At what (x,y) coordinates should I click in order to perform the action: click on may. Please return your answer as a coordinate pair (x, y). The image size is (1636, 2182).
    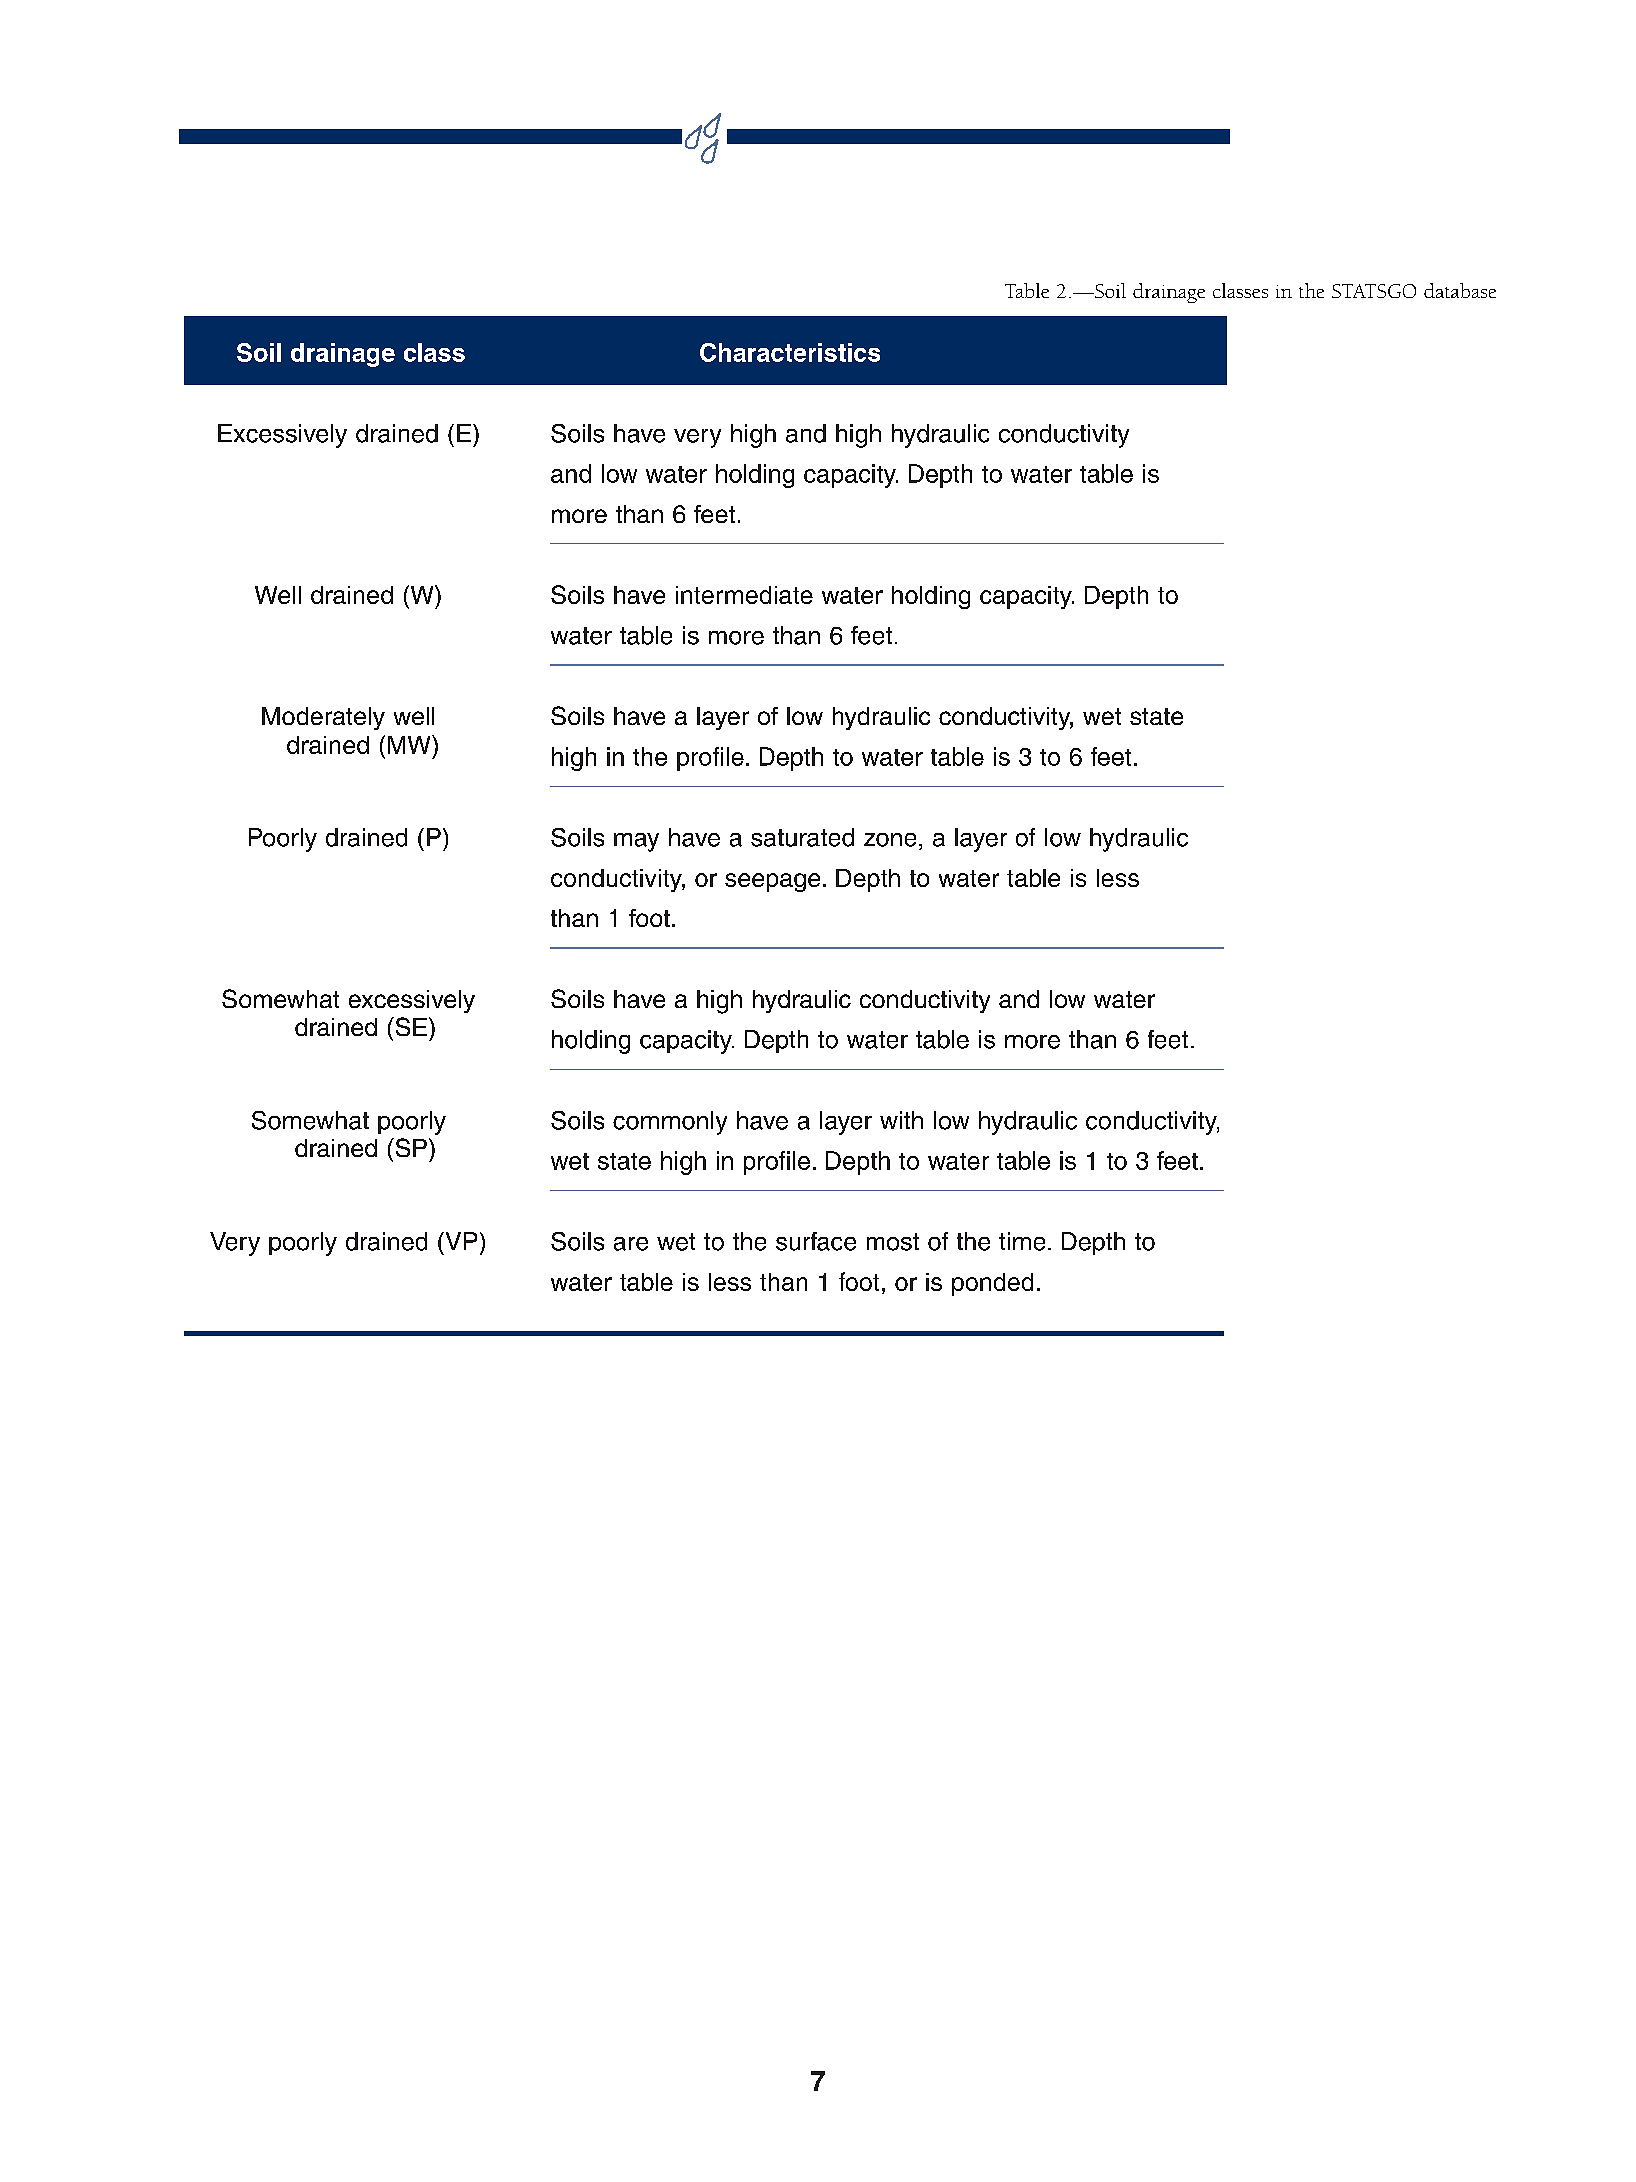
    Looking at the image, I should click on (636, 842).
